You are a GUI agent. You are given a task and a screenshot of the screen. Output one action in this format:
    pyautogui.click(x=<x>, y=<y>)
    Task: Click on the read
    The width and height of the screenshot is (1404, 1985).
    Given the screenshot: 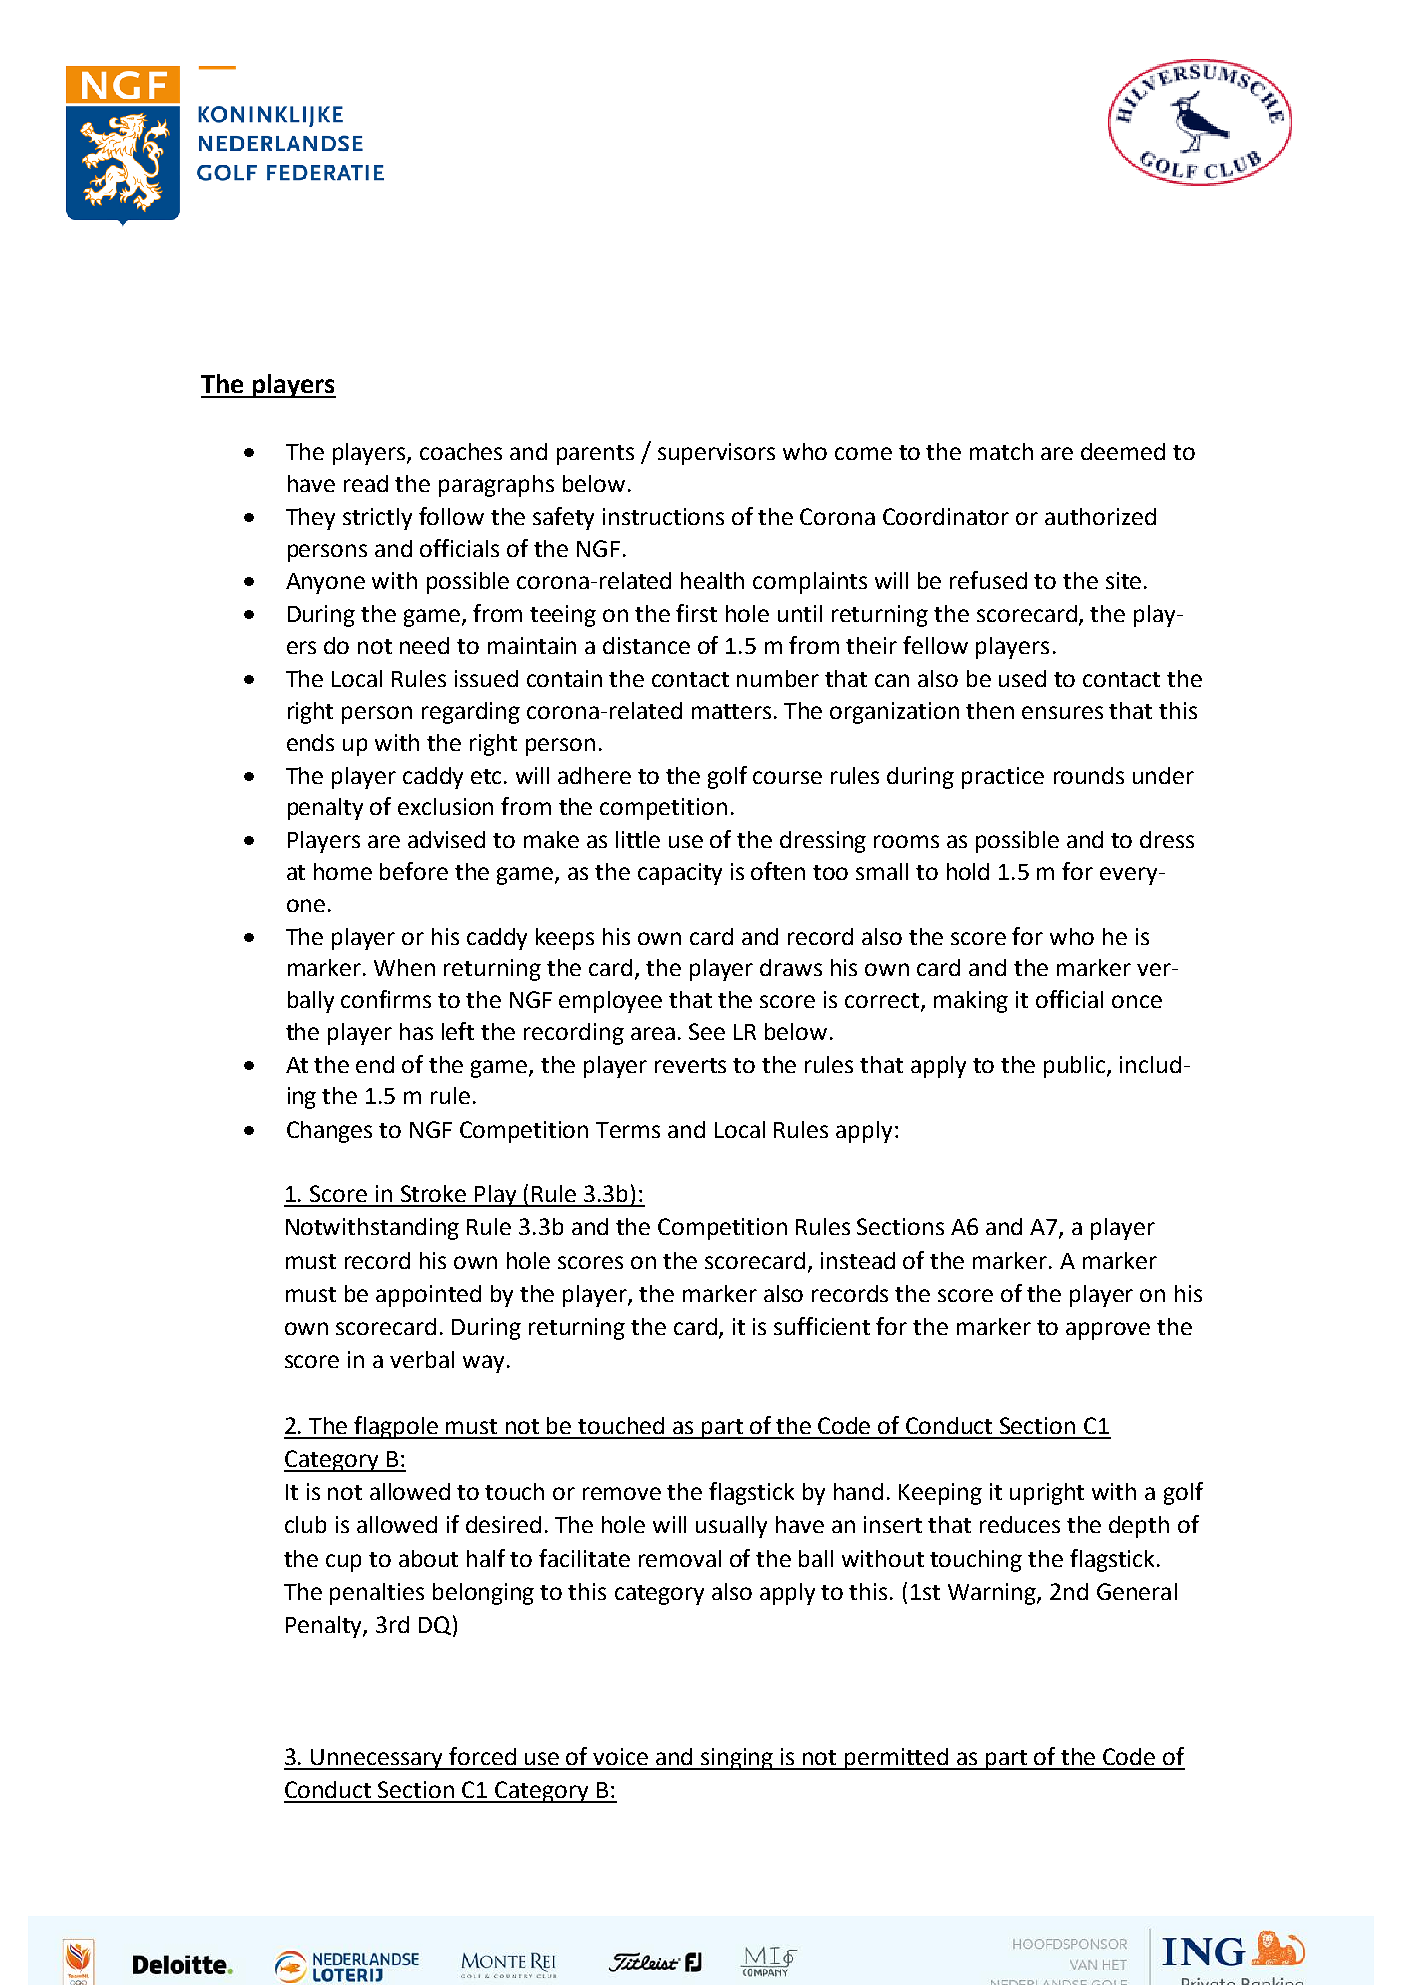 What is the action you would take?
    pyautogui.click(x=366, y=483)
